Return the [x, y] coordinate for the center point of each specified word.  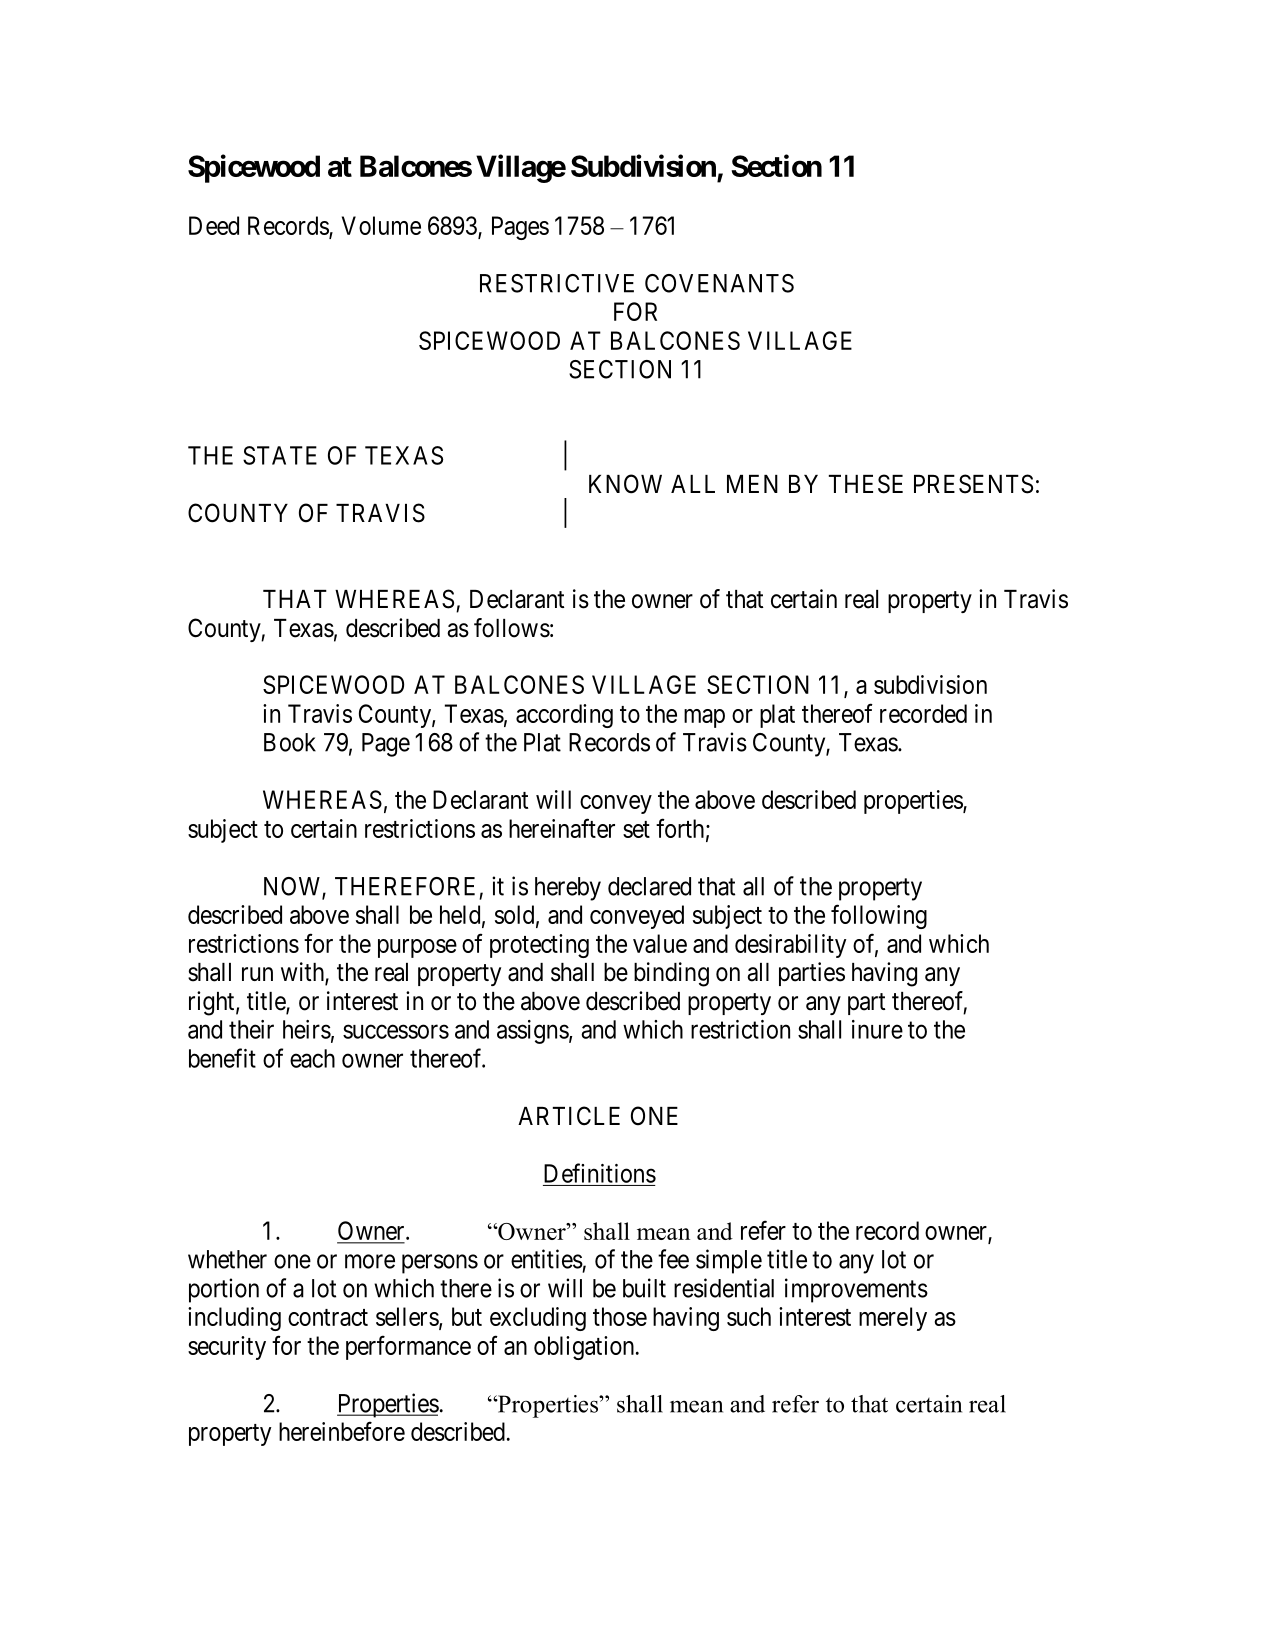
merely [893, 1319]
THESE [866, 484]
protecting [539, 946]
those [620, 1316]
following [879, 916]
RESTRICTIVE [557, 283]
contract [328, 1317]
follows [512, 628]
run [257, 974]
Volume [381, 225]
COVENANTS [719, 283]
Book [290, 742]
